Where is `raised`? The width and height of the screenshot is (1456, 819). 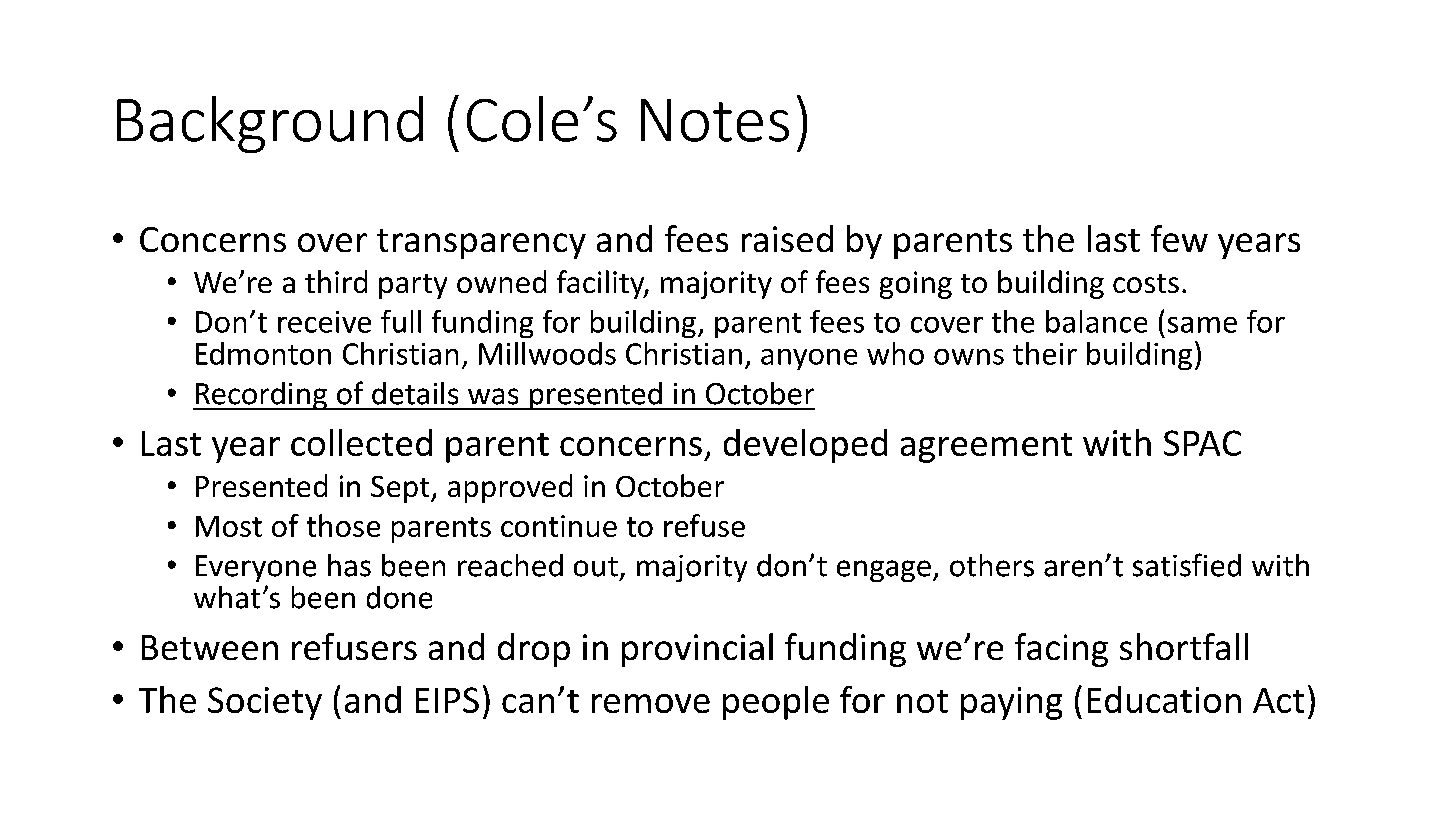
raised is located at coordinates (787, 238).
